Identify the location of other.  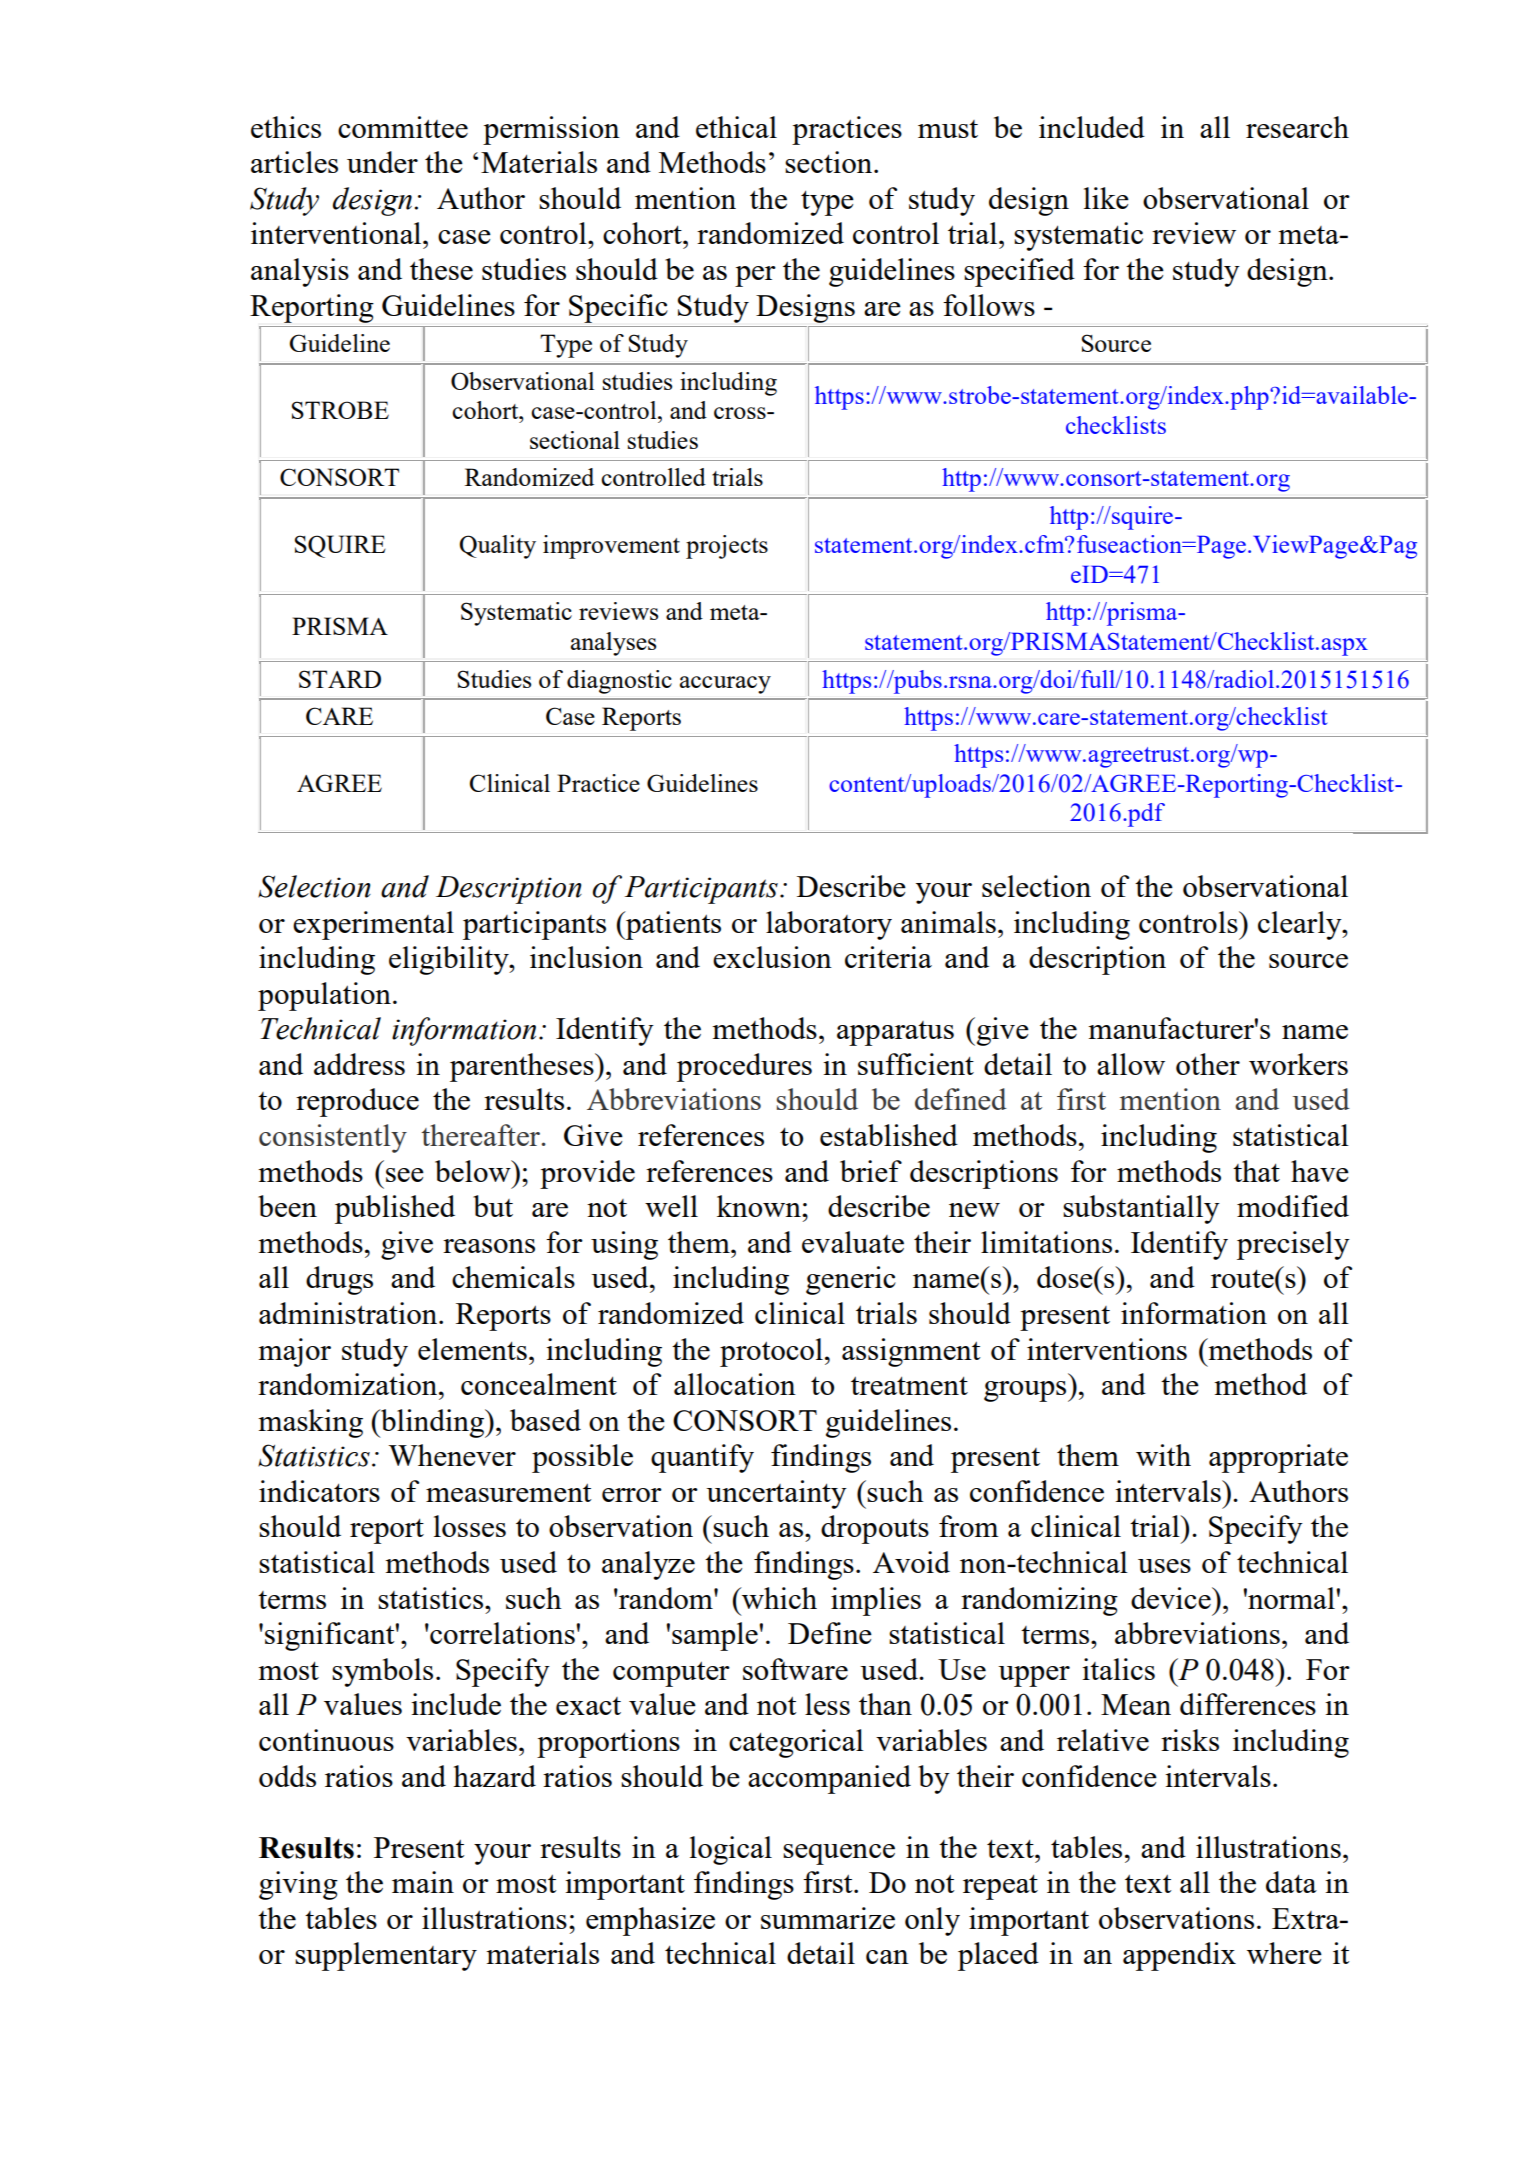
(1208, 1064).
